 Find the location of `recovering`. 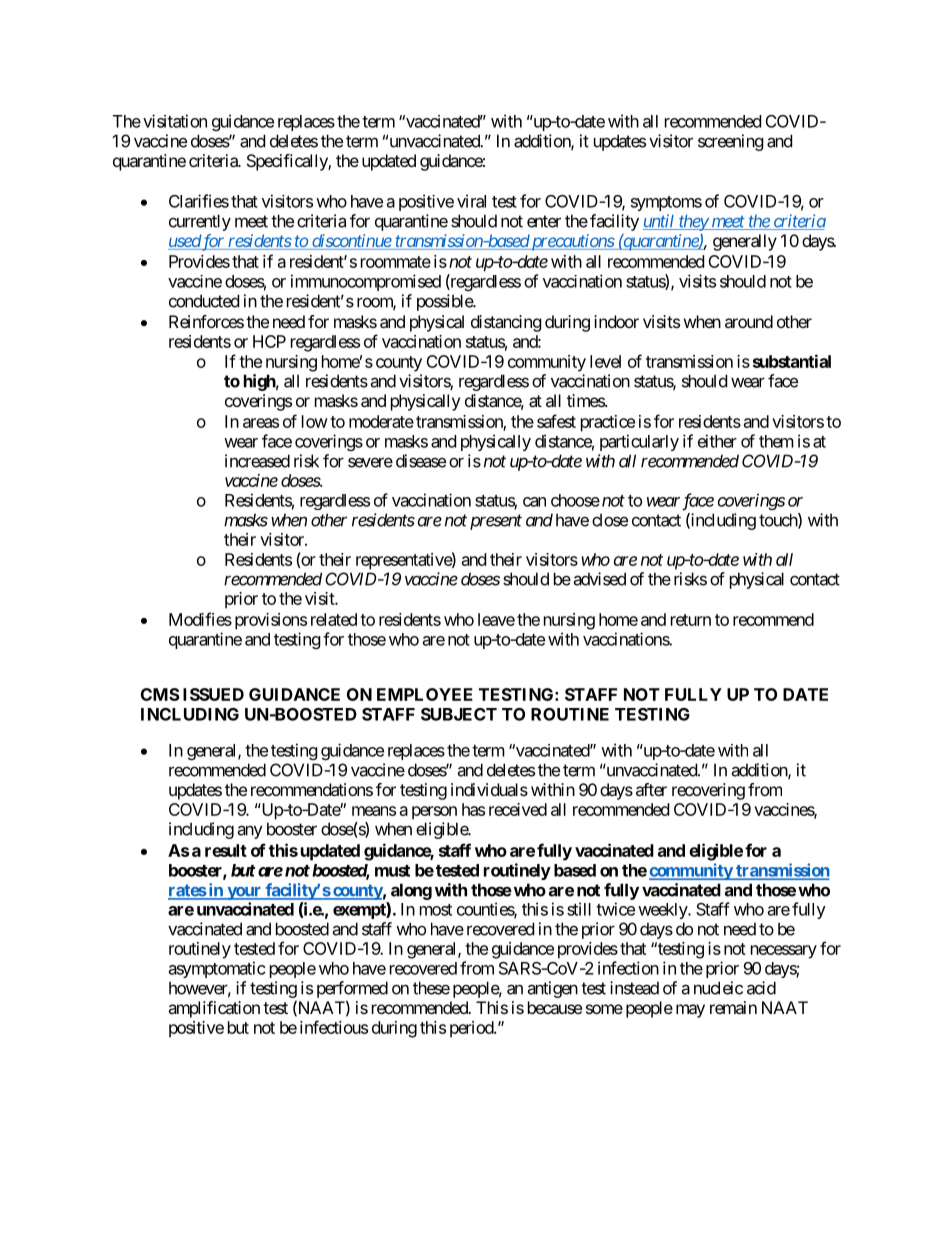

recovering is located at coordinates (708, 791).
